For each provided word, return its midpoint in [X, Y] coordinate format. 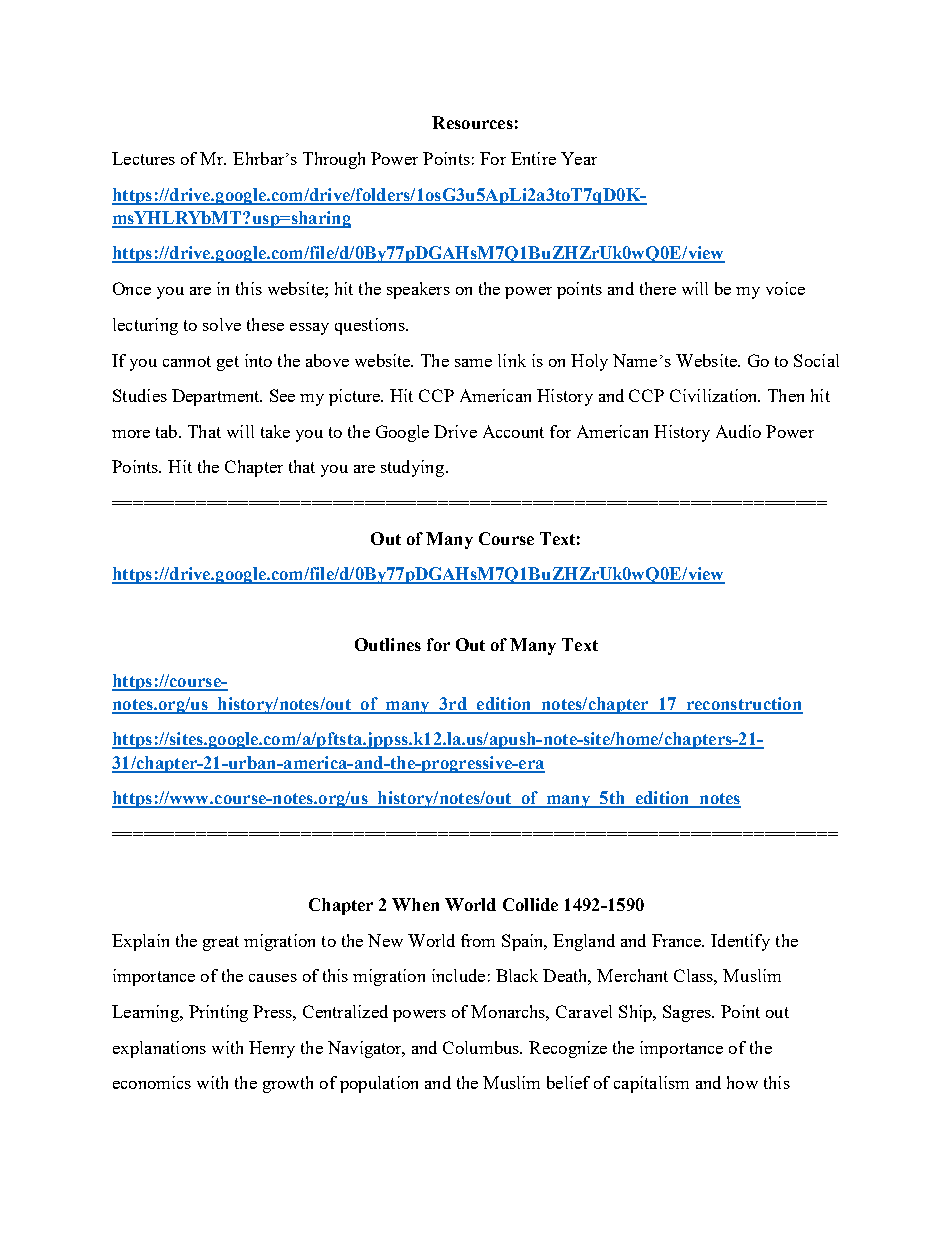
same [473, 363]
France [678, 940]
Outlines [388, 644]
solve [222, 324]
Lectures [143, 158]
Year [579, 158]
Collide [530, 904]
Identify [740, 942]
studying [414, 468]
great [221, 943]
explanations [159, 1049]
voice [785, 288]
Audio [738, 431]
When [415, 904]
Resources [472, 122]
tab [168, 431]
